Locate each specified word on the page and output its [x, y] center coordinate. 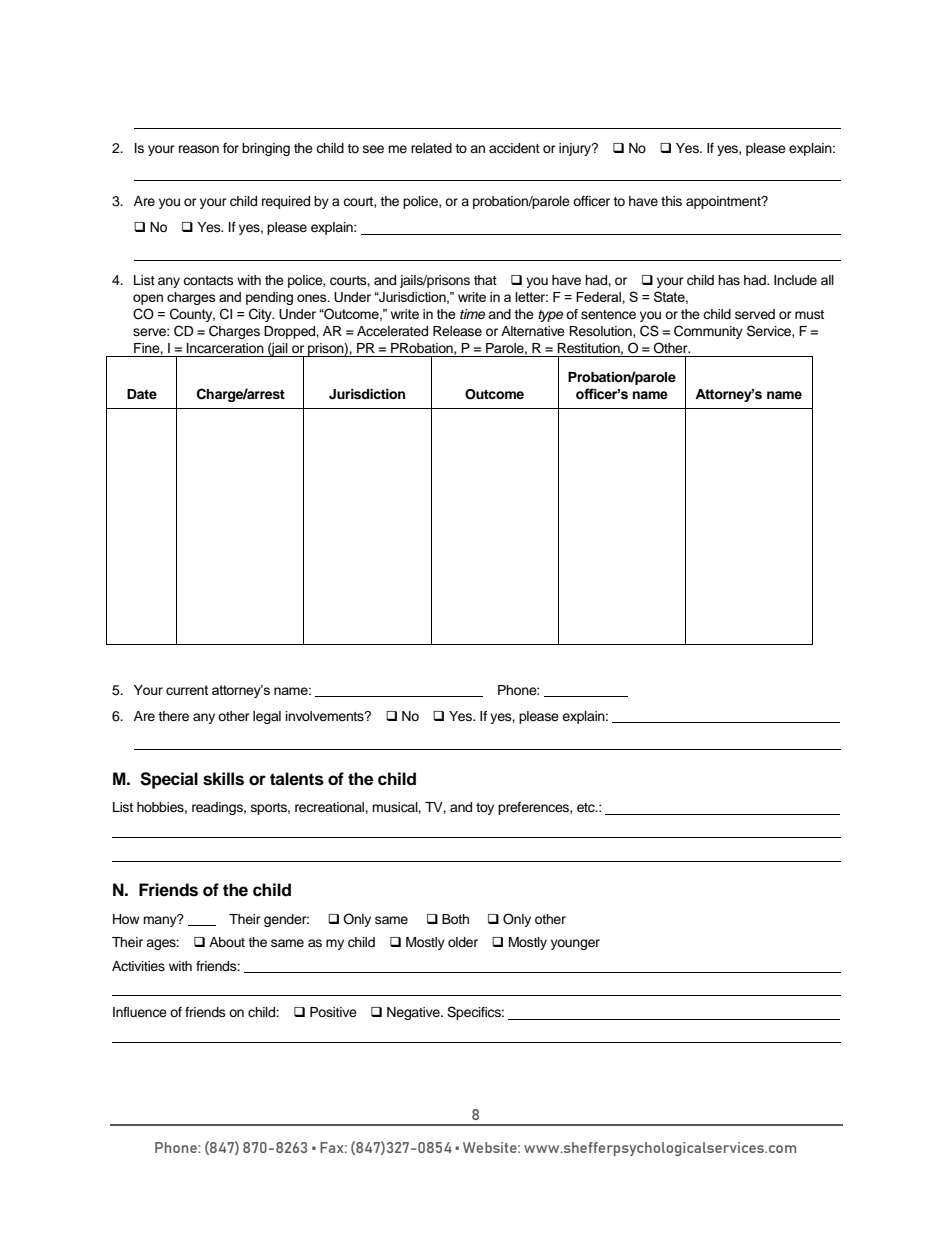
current [187, 690]
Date [142, 394]
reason [199, 149]
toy [485, 809]
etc [587, 808]
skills [223, 779]
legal [267, 717]
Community [708, 332]
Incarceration [225, 348]
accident [514, 148]
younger [575, 944]
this [671, 201]
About [227, 942]
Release [457, 331]
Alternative [533, 331]
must [809, 314]
